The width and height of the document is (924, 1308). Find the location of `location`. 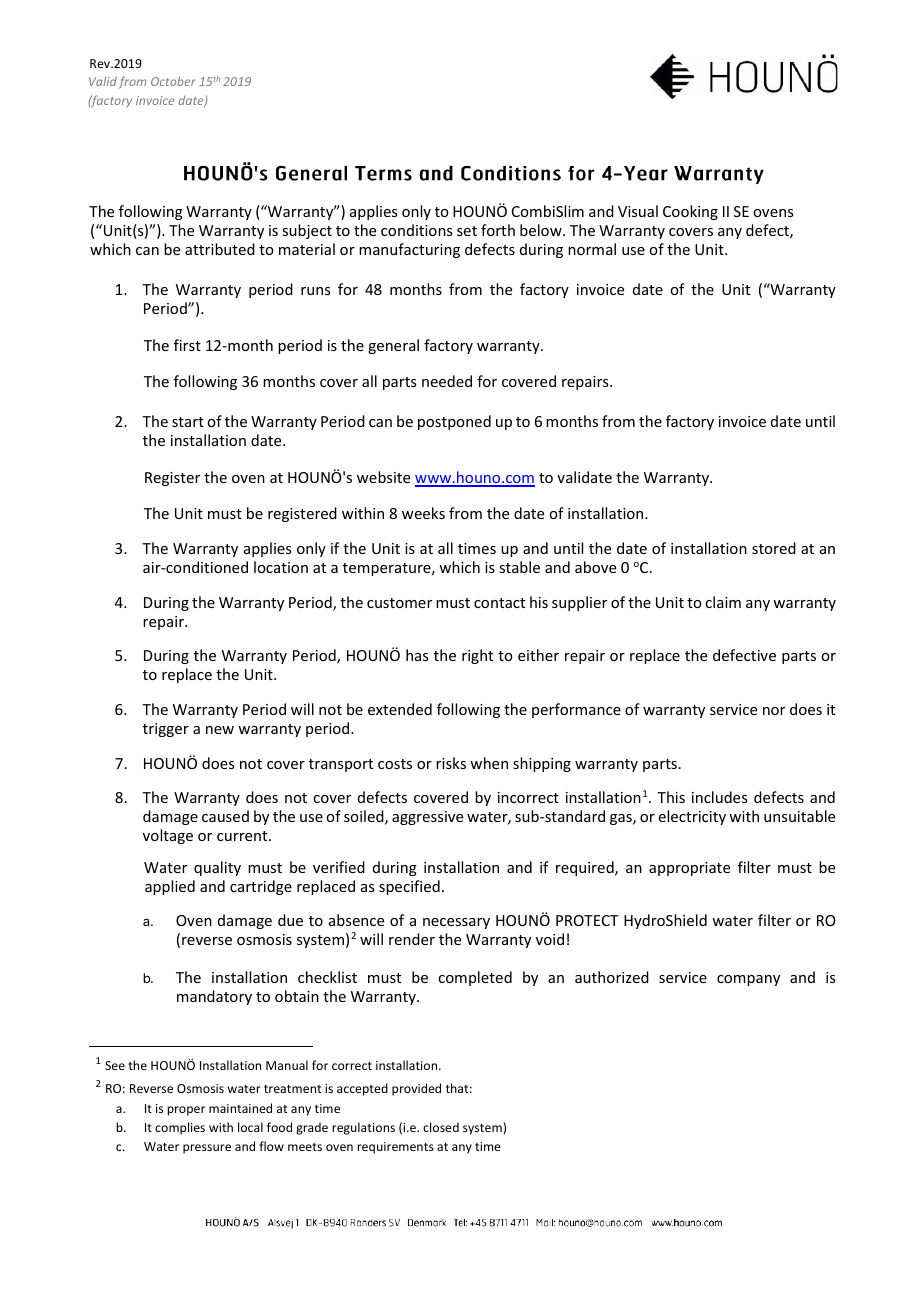

location is located at coordinates (281, 567).
